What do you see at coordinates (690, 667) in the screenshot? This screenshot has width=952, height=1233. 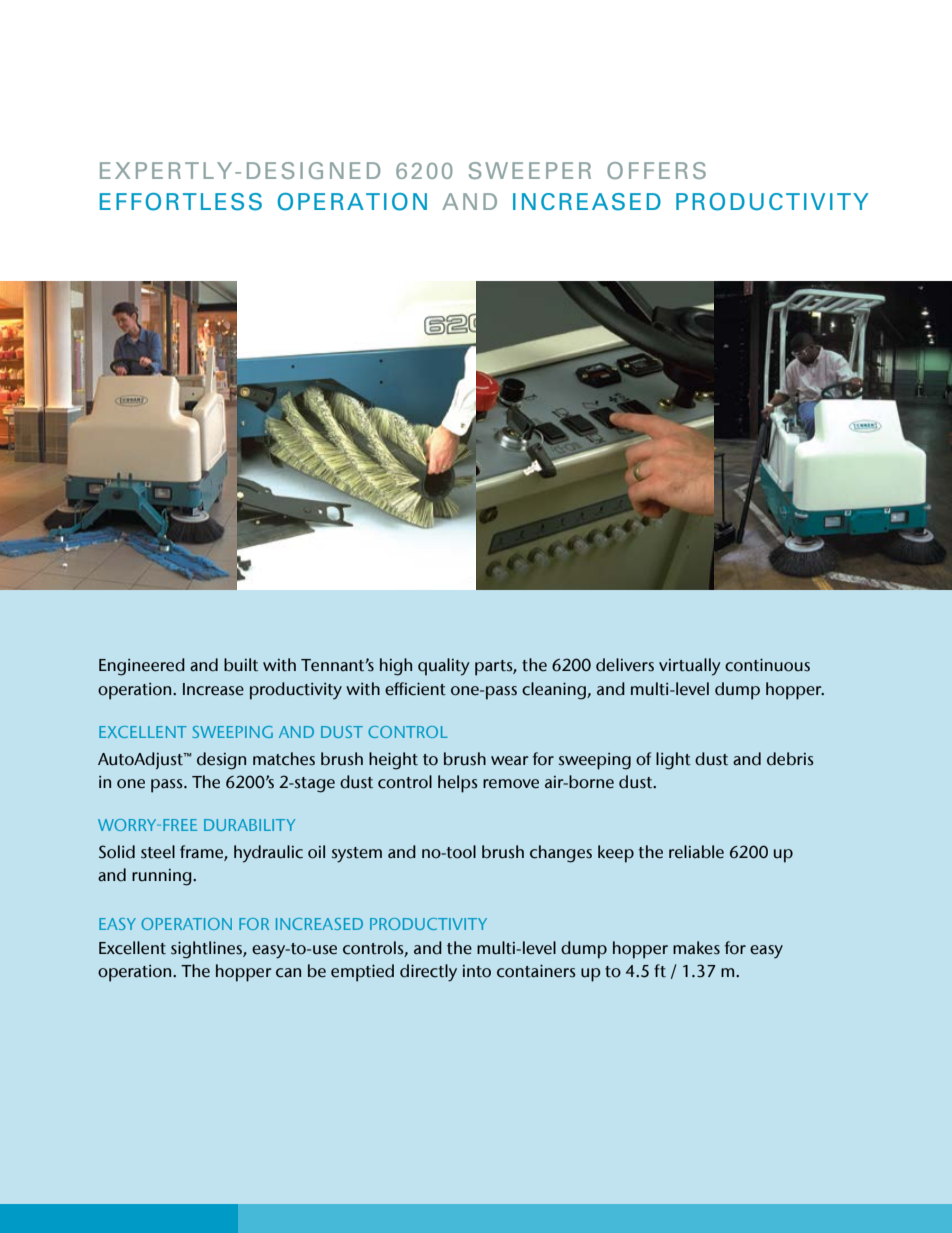 I see `virtually` at bounding box center [690, 667].
